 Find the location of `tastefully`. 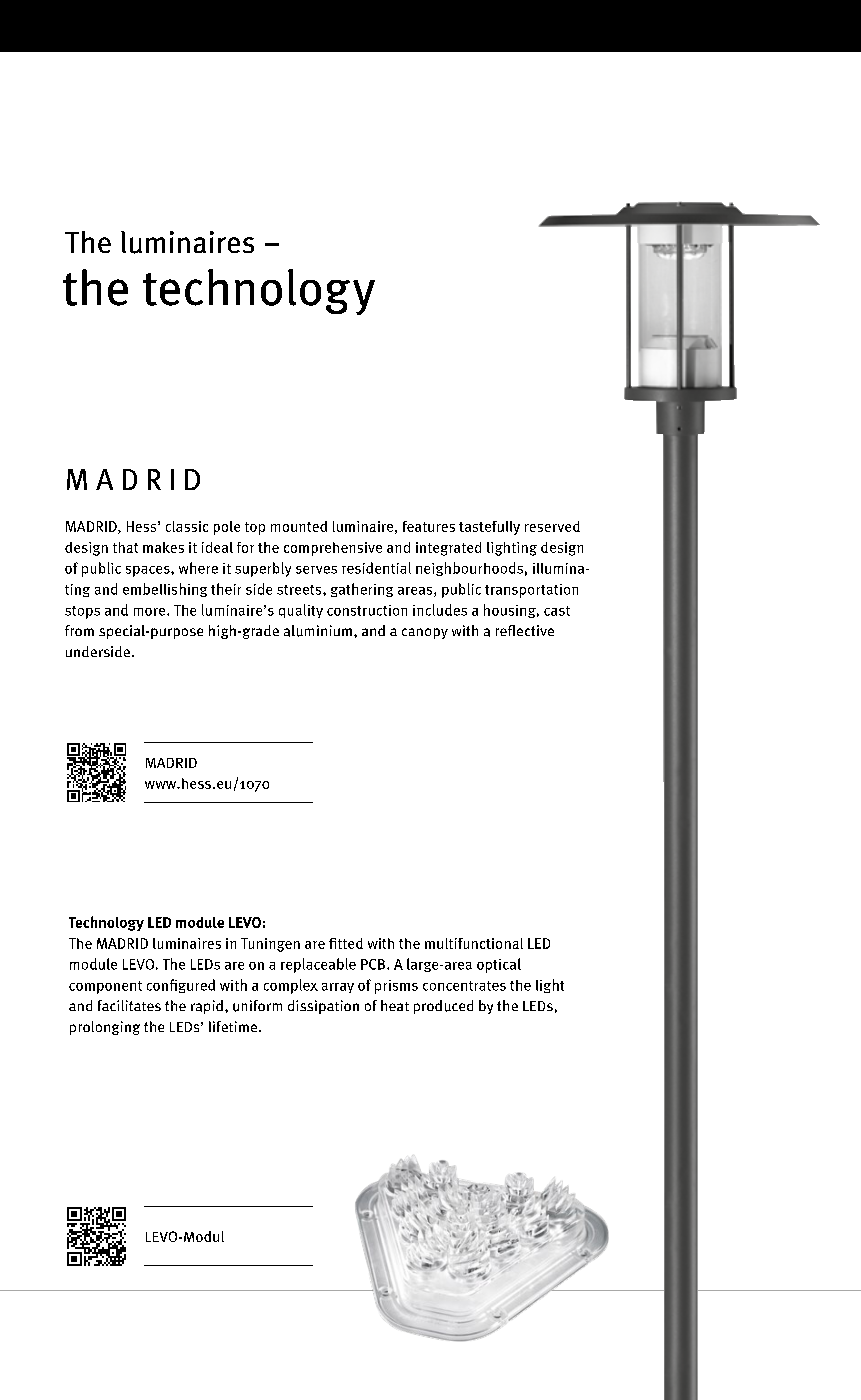

tastefully is located at coordinates (489, 528).
